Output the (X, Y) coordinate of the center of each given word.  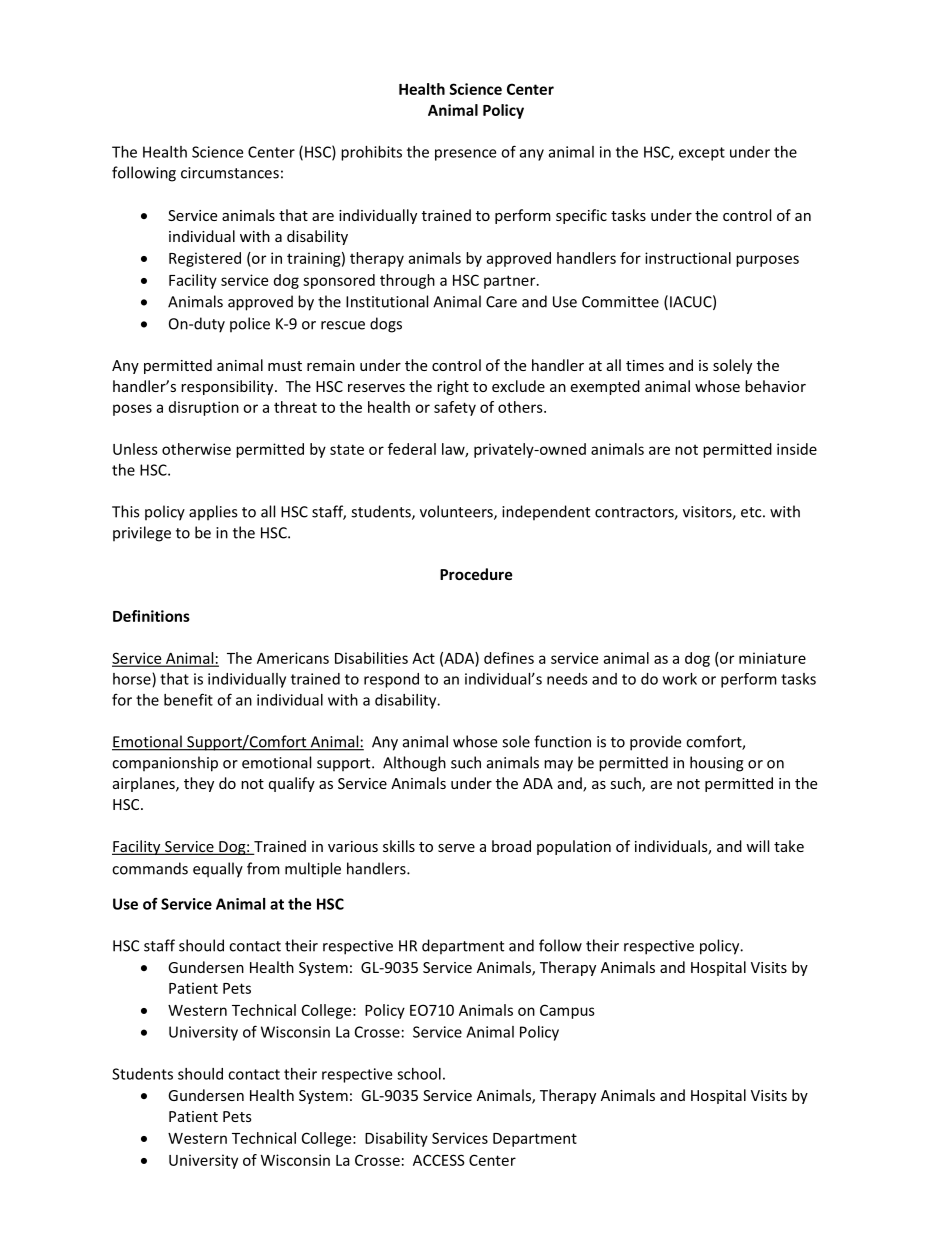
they (199, 784)
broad (511, 846)
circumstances (230, 173)
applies (213, 513)
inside (797, 449)
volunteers (457, 512)
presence (465, 155)
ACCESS (439, 1160)
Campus (567, 1011)
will (757, 846)
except (702, 154)
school (419, 1074)
